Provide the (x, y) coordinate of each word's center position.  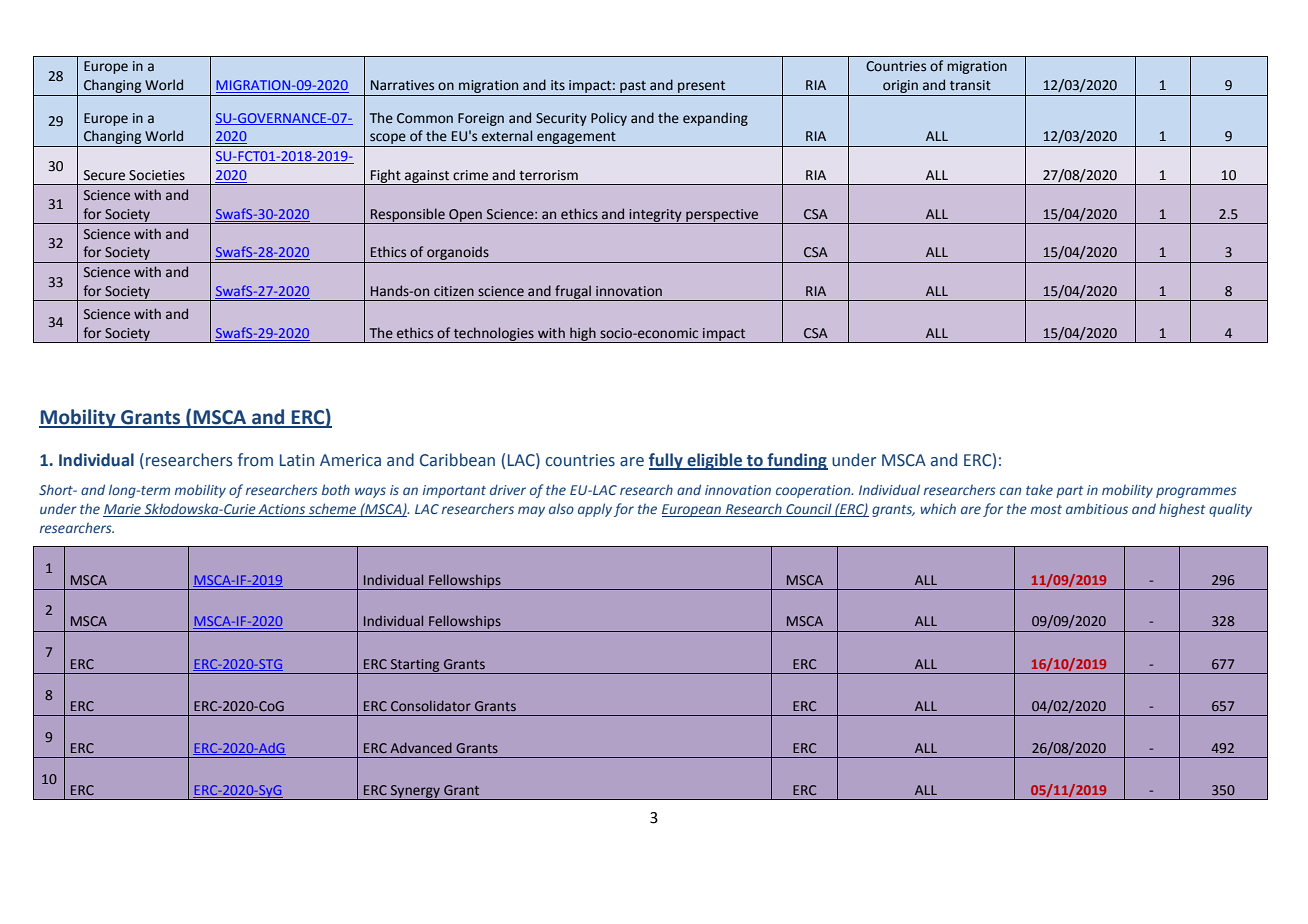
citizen (454, 291)
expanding (715, 119)
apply (595, 510)
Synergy (415, 792)
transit (970, 85)
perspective (722, 216)
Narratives (402, 85)
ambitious (1097, 508)
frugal (573, 293)
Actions (282, 510)
